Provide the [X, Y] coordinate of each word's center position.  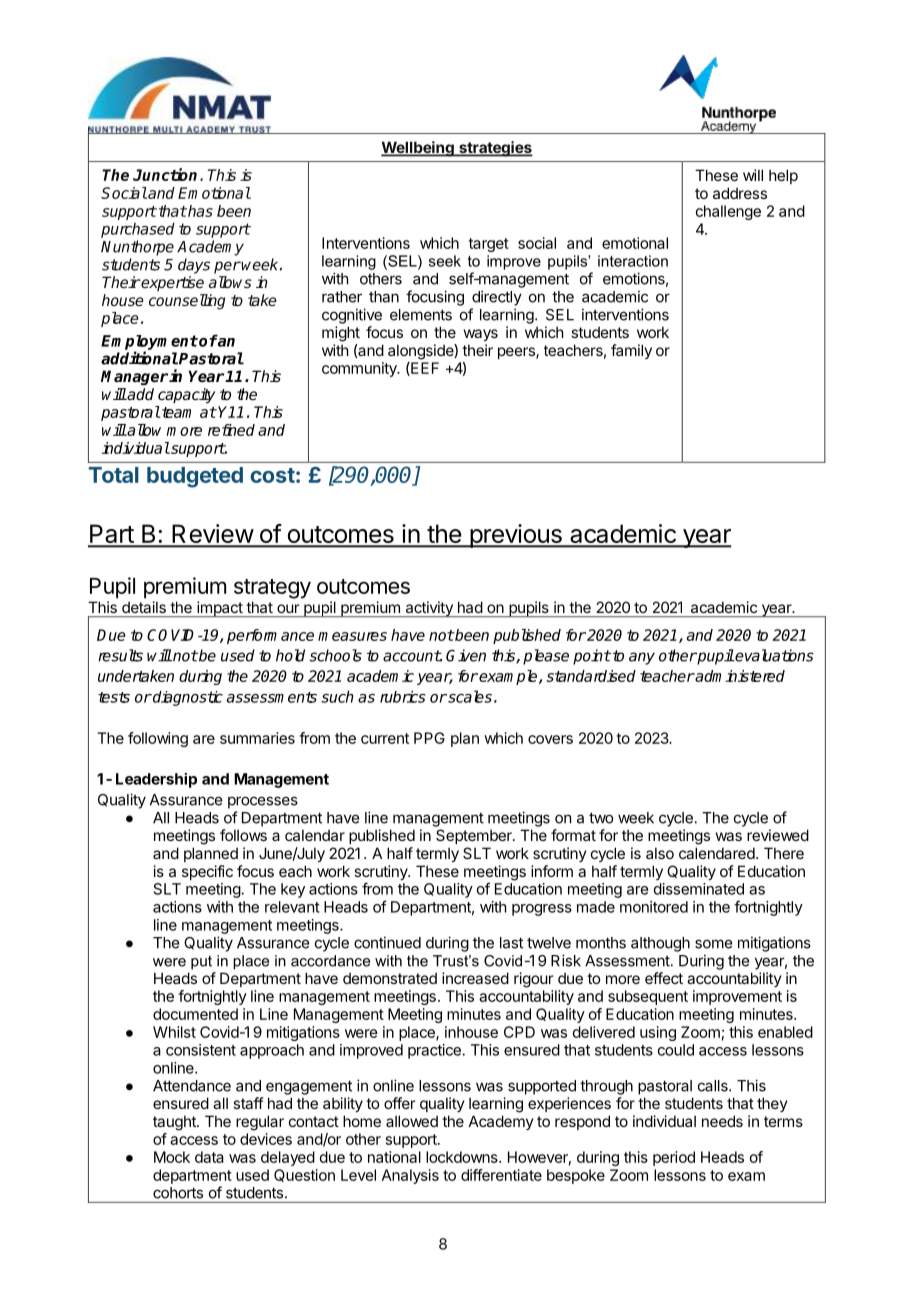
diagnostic [187, 698]
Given [466, 655]
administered [739, 676]
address [740, 193]
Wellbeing [418, 149]
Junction [165, 174]
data [209, 1157]
